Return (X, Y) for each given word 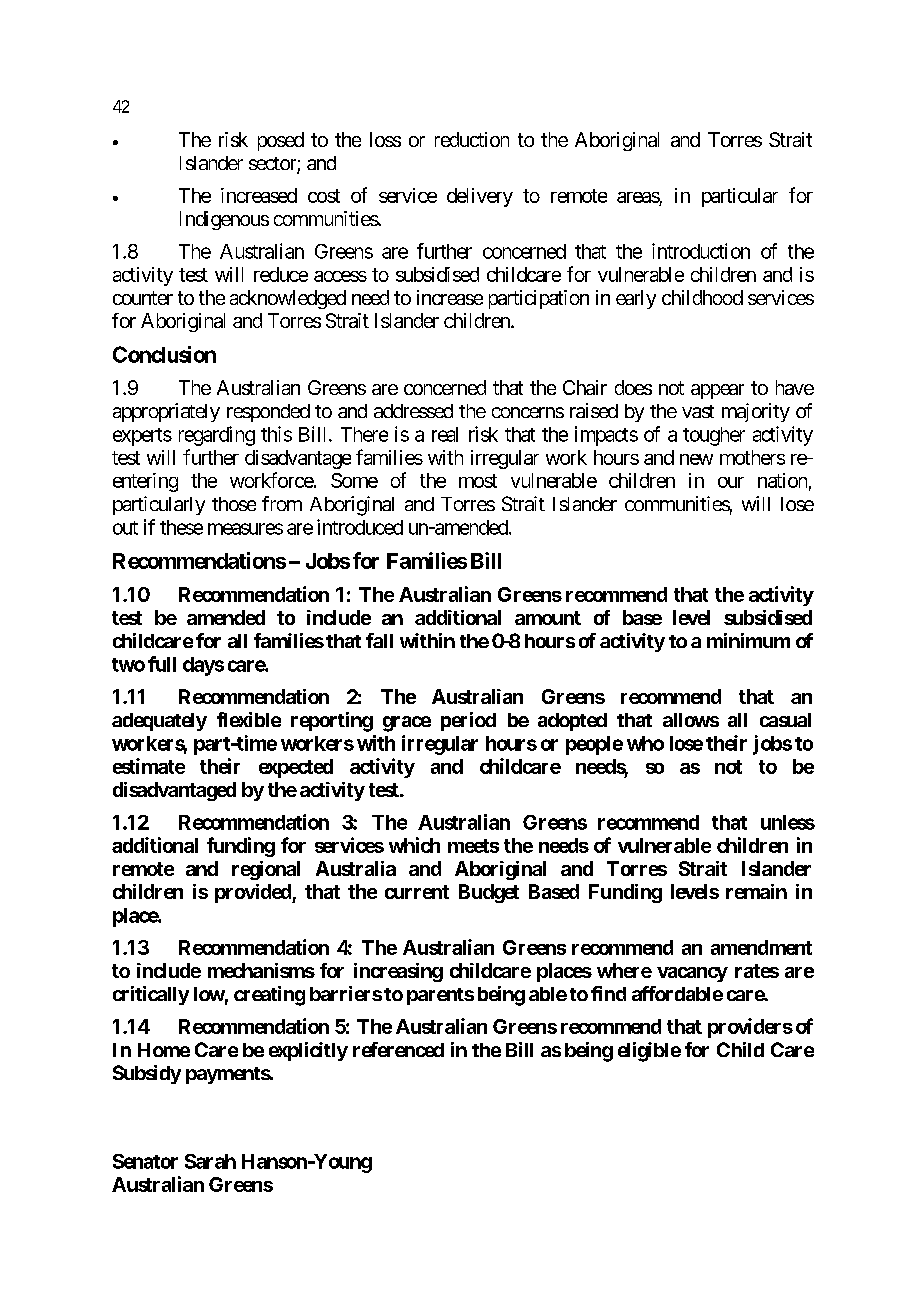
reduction (472, 139)
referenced (398, 1049)
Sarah (210, 1161)
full (162, 664)
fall (379, 640)
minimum (748, 640)
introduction (701, 251)
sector (273, 165)
